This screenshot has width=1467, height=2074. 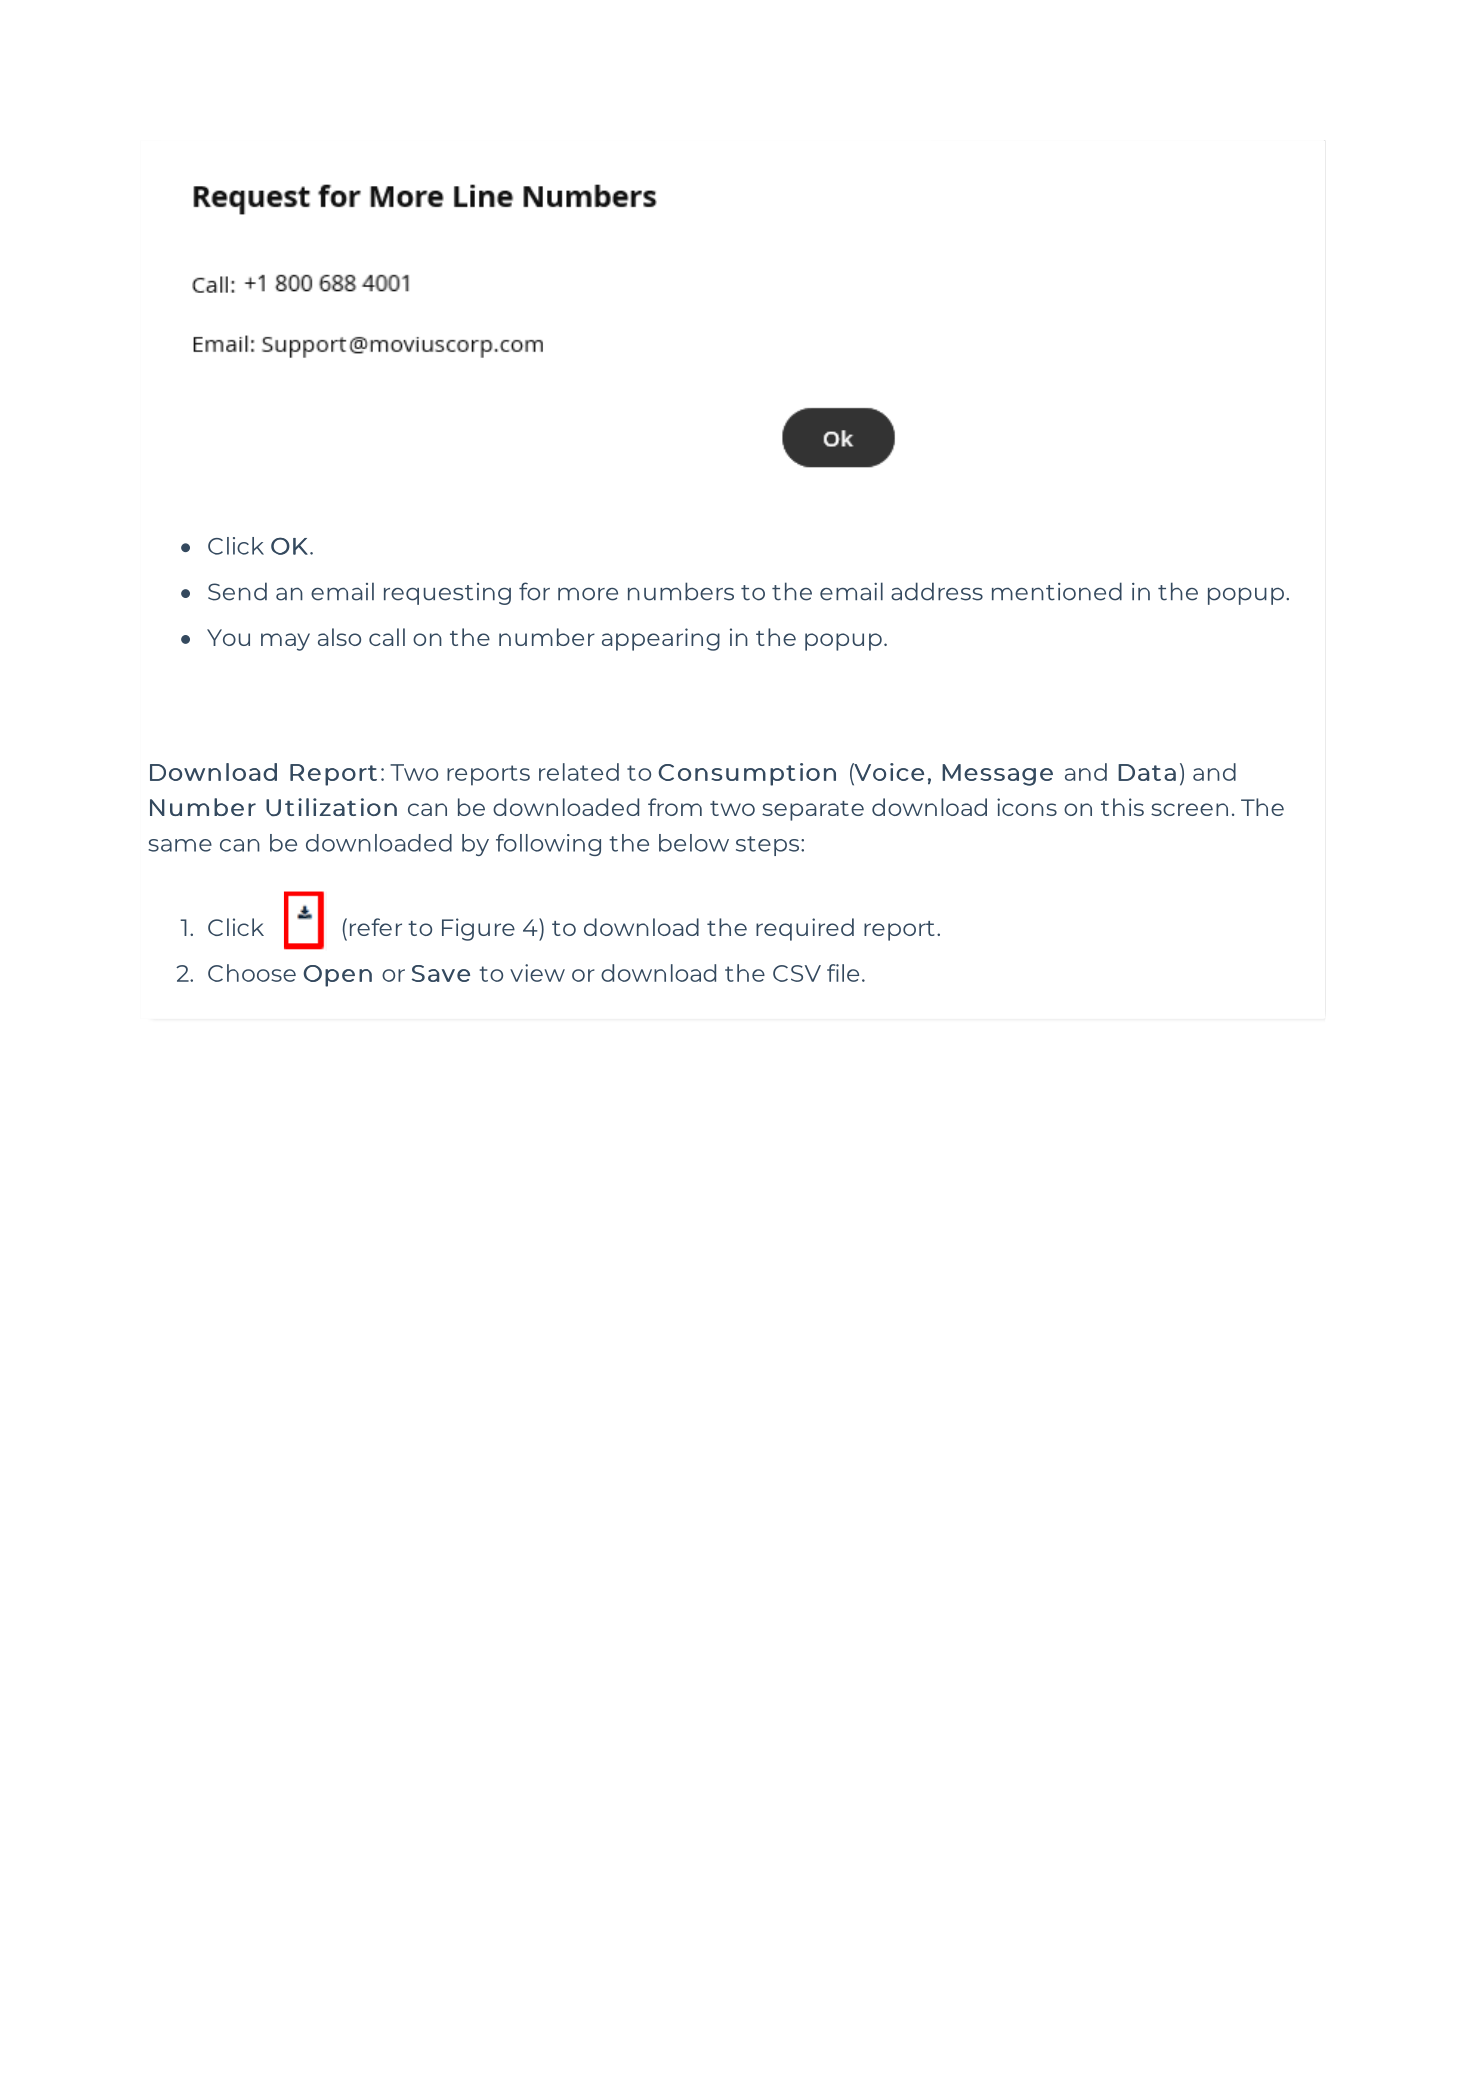 I want to click on mentioned, so click(x=1057, y=591).
